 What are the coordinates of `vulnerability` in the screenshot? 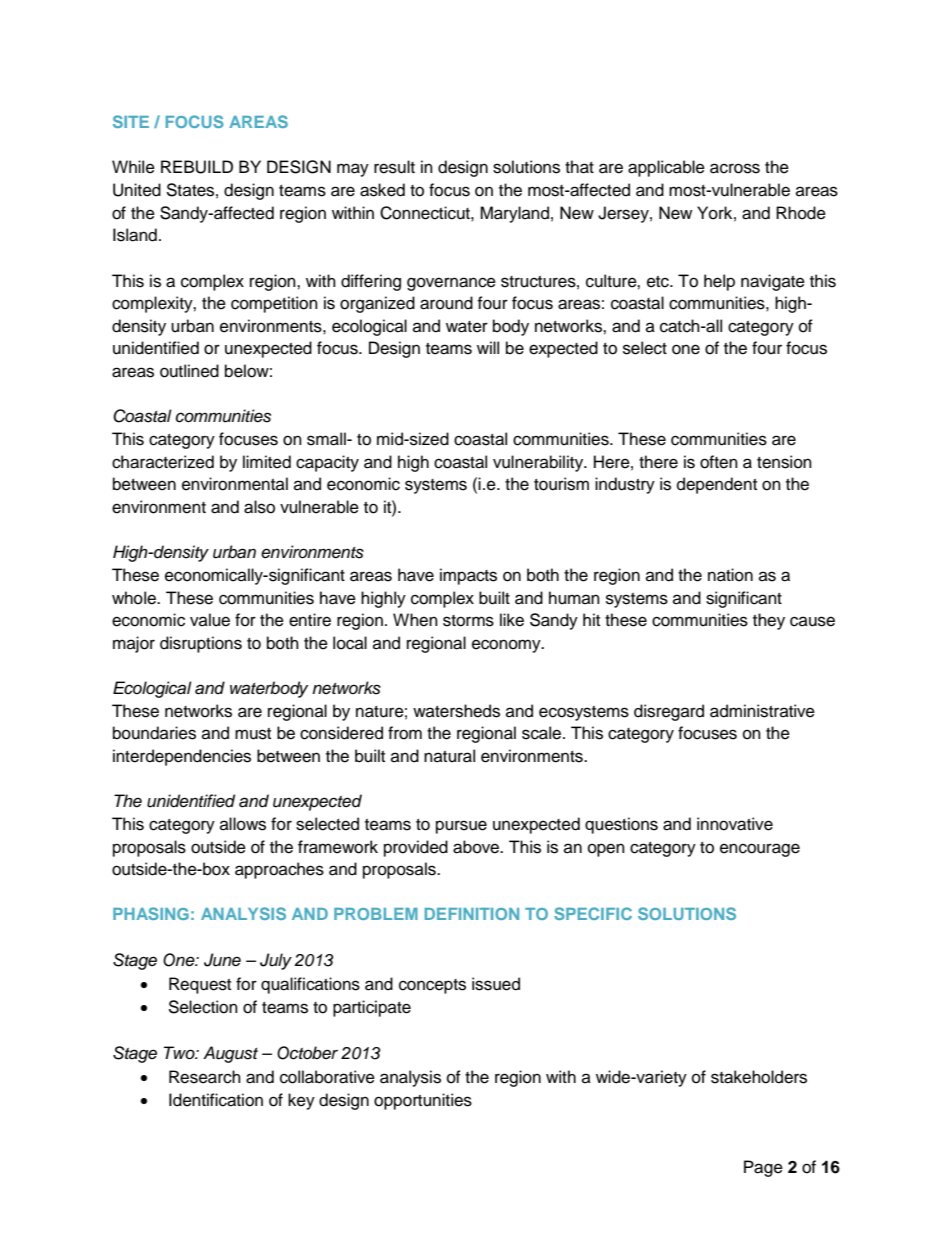 It's located at (539, 463).
